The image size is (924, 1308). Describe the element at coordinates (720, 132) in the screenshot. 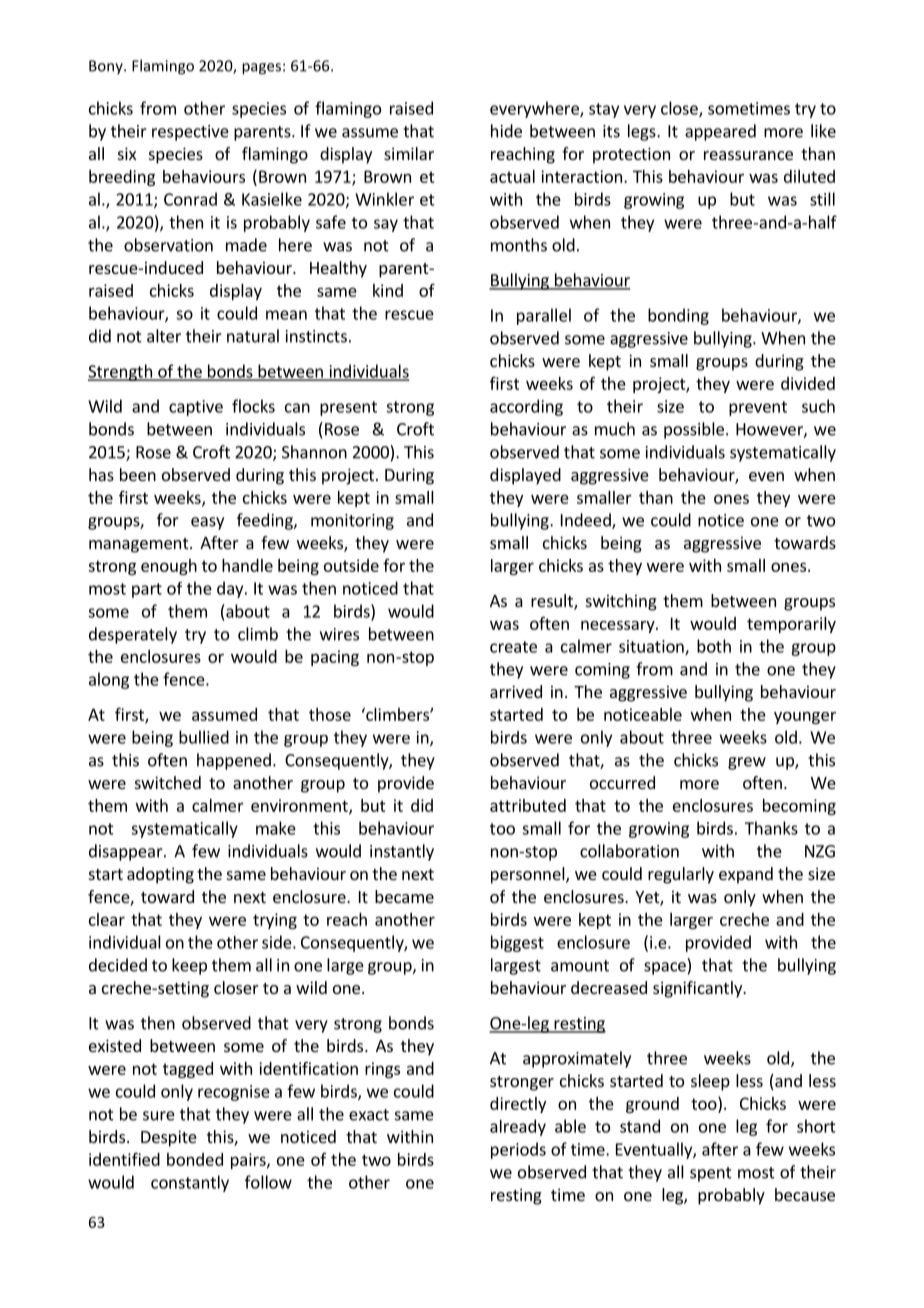

I see `appeared` at that location.
